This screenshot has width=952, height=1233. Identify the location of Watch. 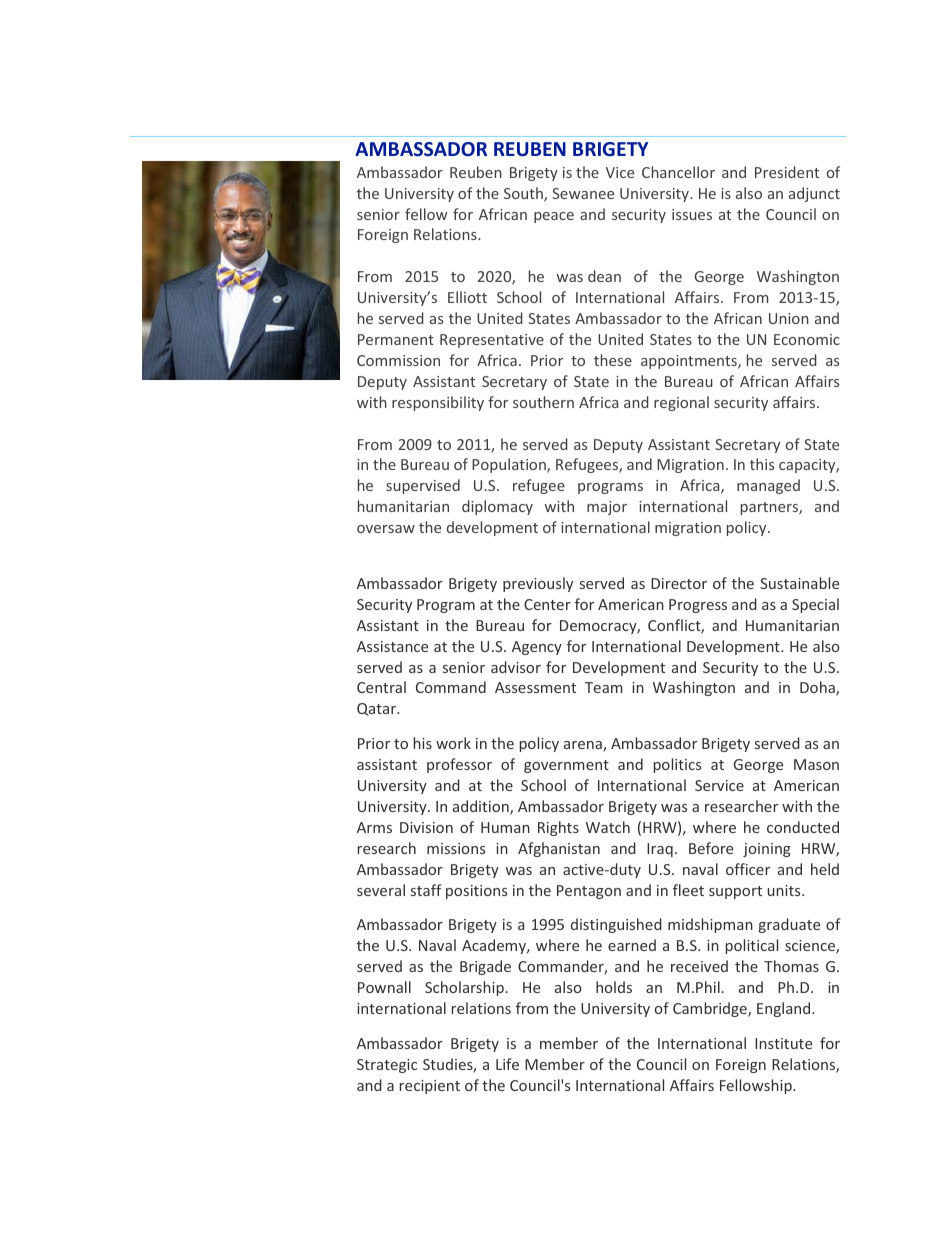
(608, 827).
